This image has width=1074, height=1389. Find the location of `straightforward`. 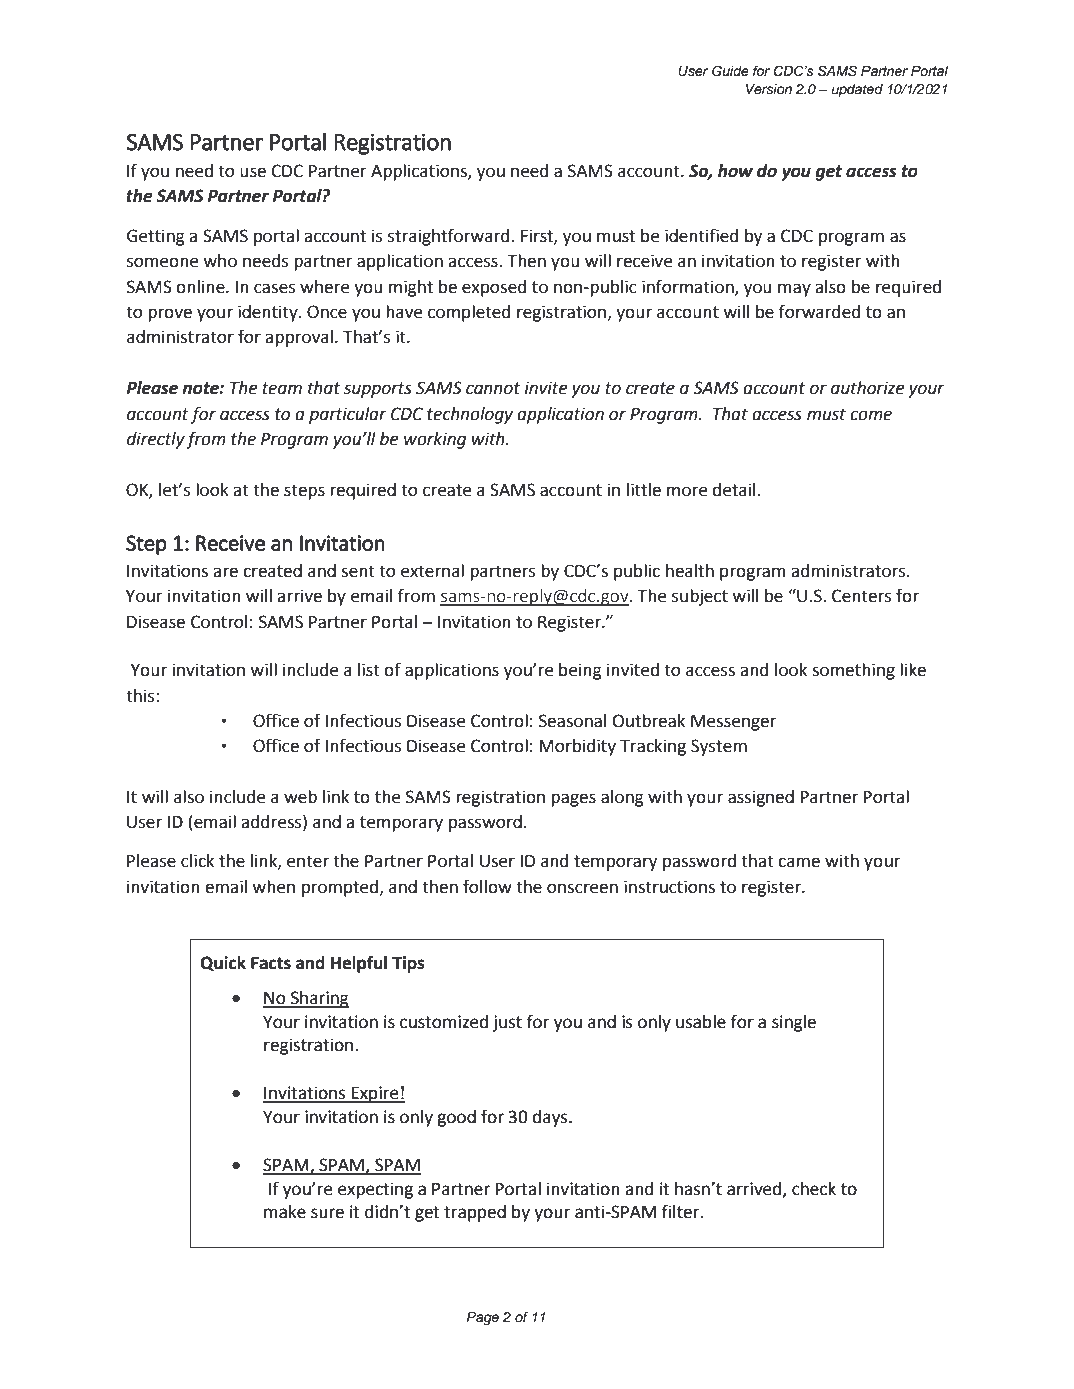

straightforward is located at coordinates (450, 237).
